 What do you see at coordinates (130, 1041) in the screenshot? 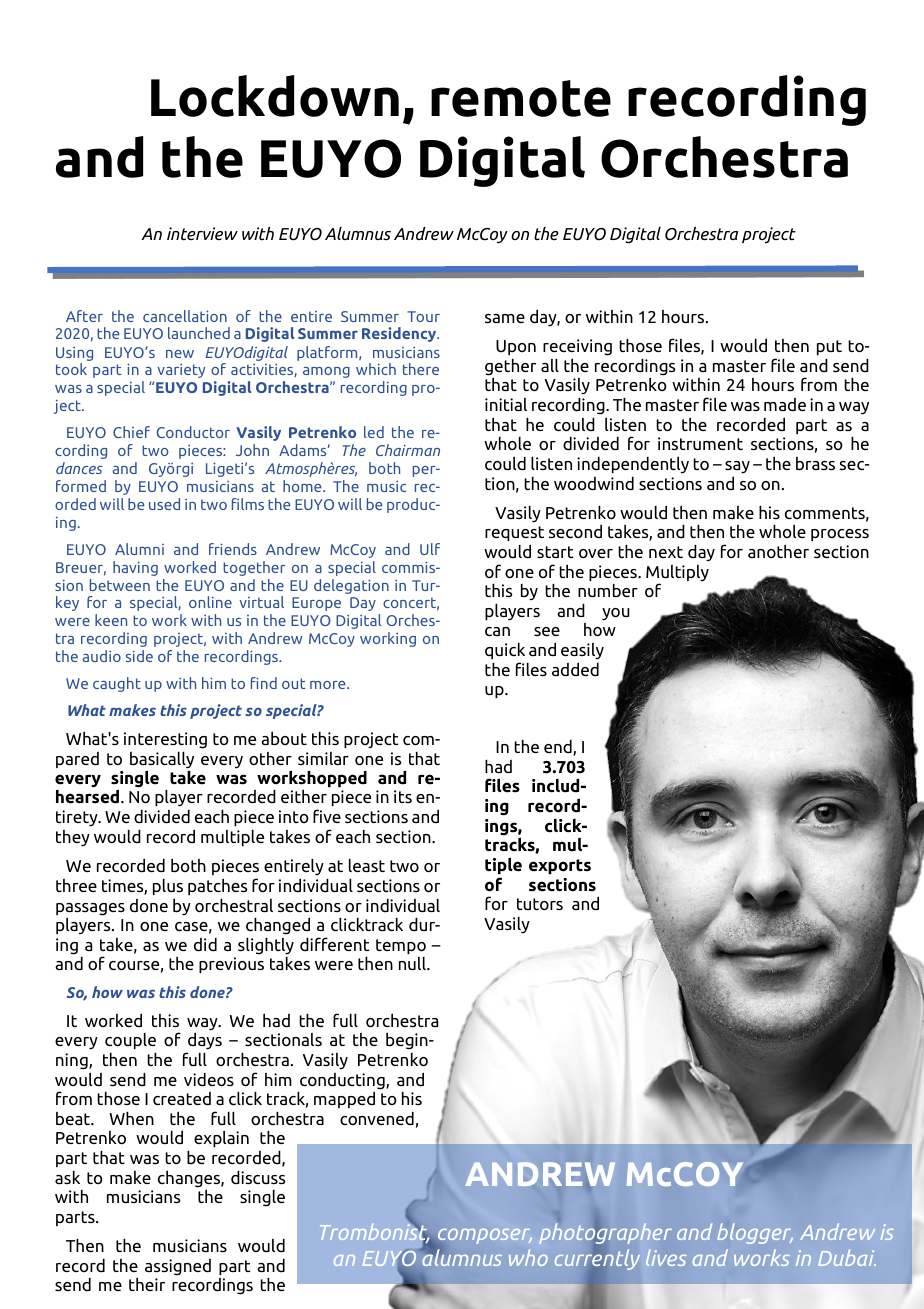
I see `couple` at bounding box center [130, 1041].
